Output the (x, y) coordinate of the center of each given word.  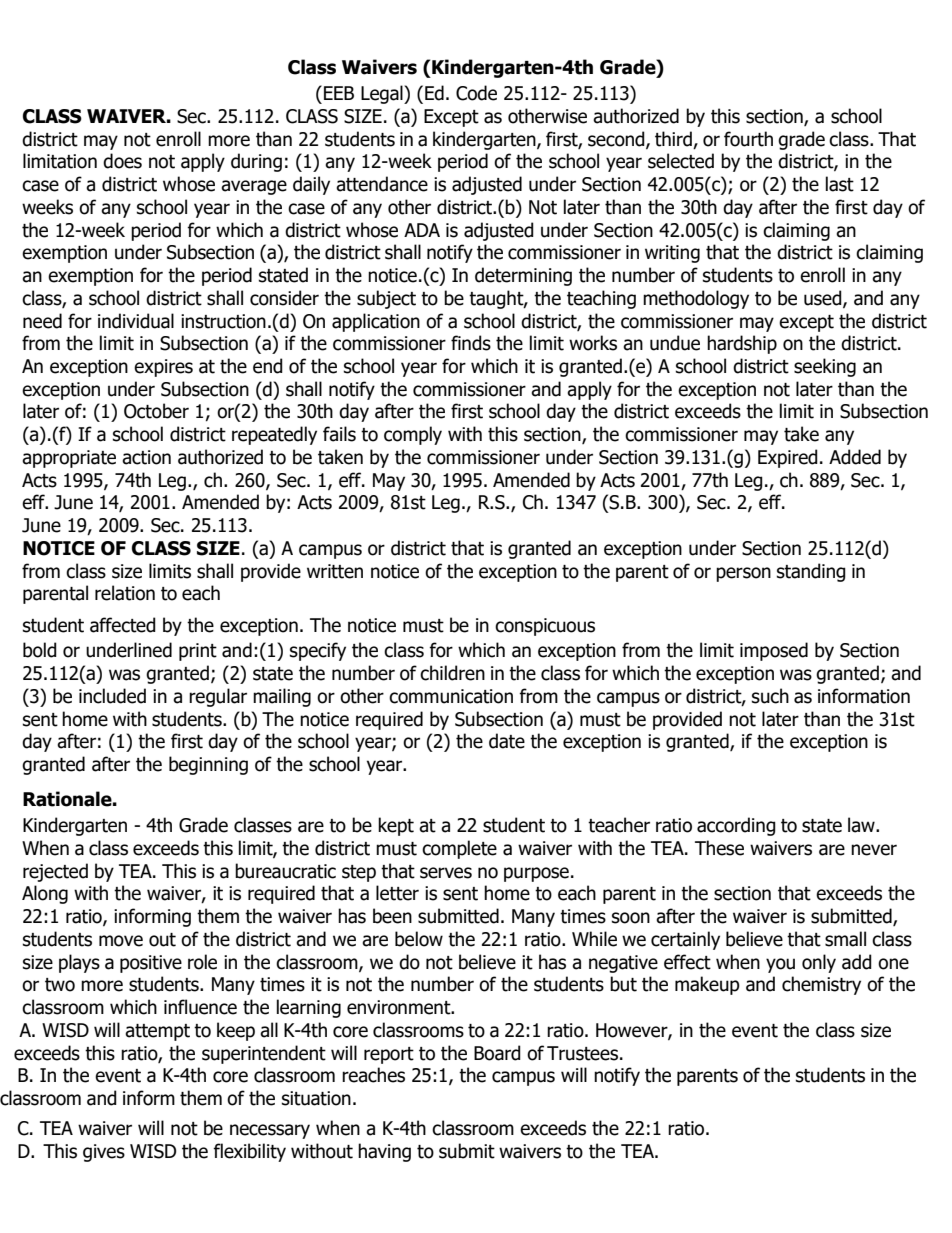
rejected (55, 872)
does (122, 161)
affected (123, 625)
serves (446, 873)
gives (104, 1153)
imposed (774, 651)
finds (471, 343)
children (452, 673)
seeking (825, 367)
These (719, 848)
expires (163, 368)
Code (476, 93)
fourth (748, 139)
